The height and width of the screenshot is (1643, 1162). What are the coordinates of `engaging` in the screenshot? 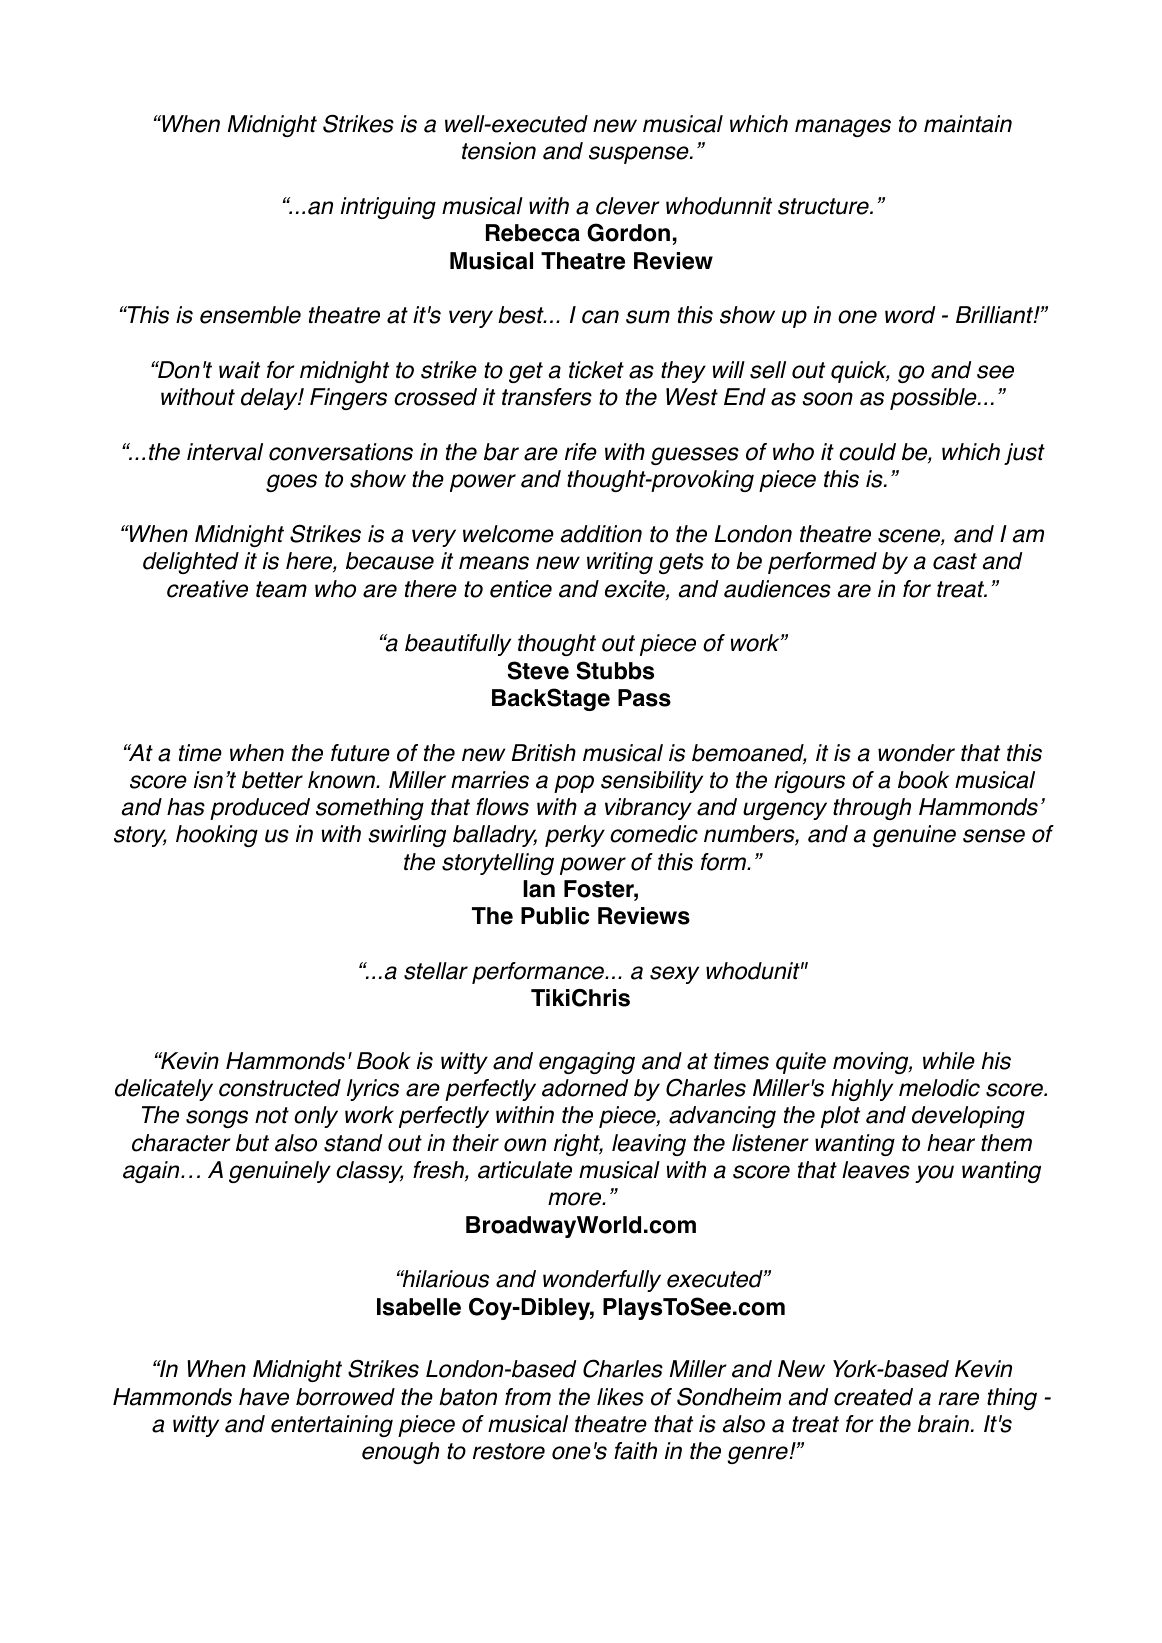 It's located at (587, 1063).
